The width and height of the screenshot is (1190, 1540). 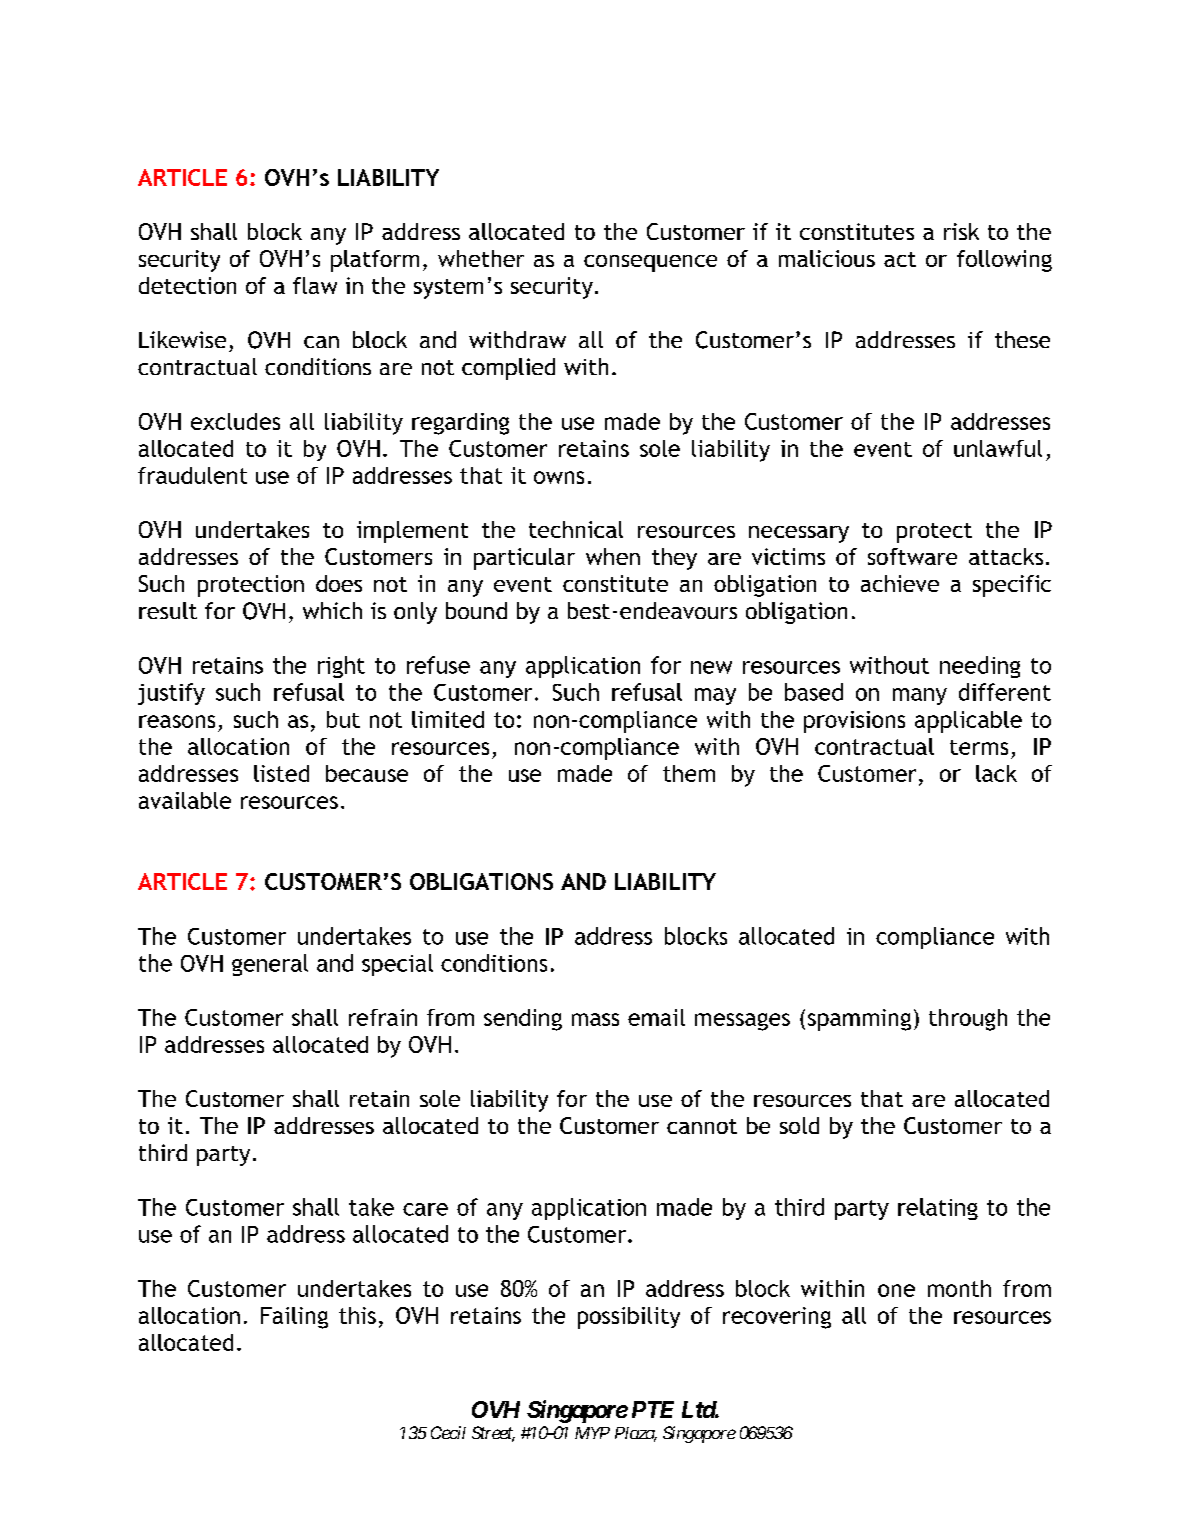 I want to click on Failing, so click(x=294, y=1318).
